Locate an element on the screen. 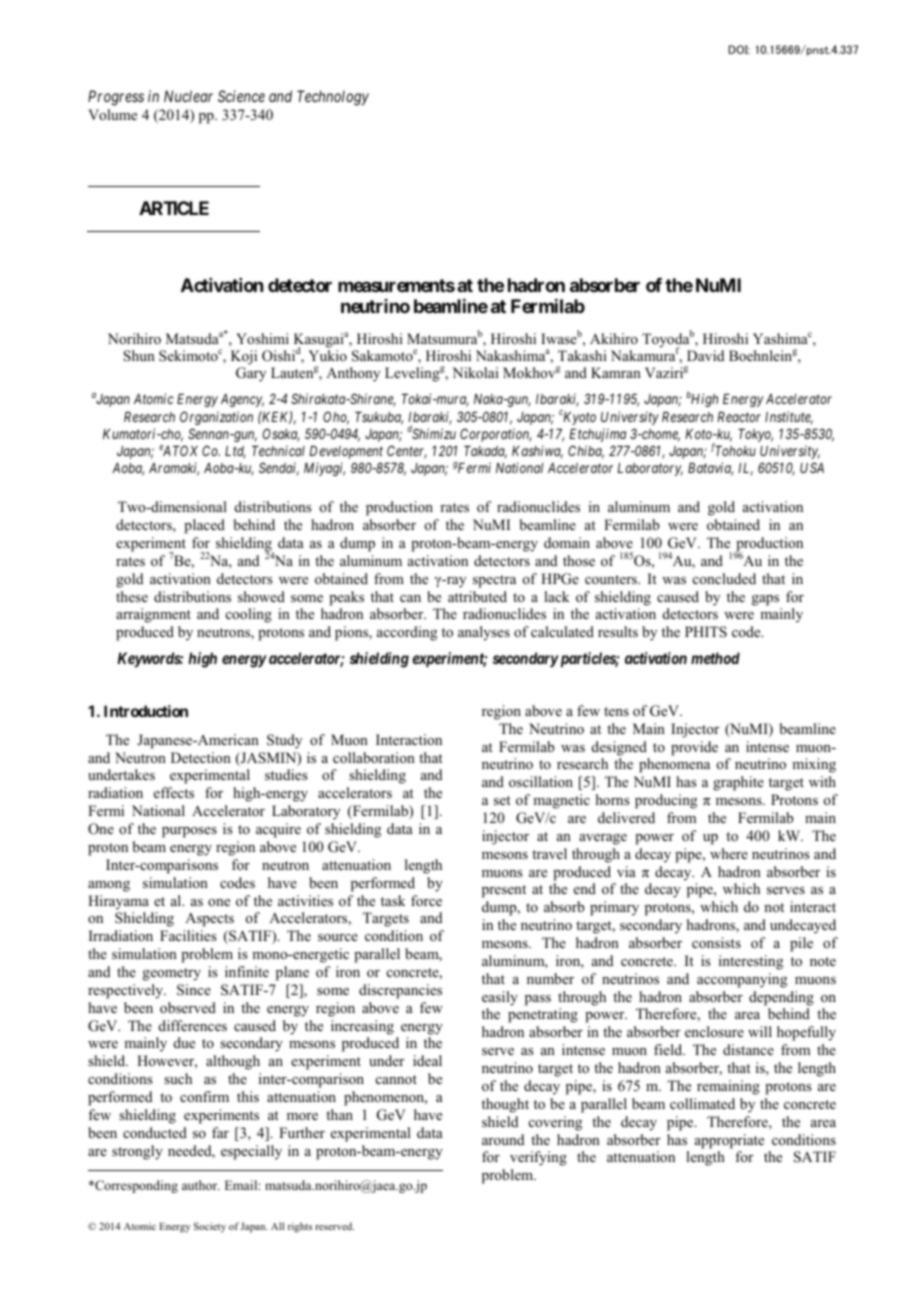  appropriate is located at coordinates (729, 1141).
